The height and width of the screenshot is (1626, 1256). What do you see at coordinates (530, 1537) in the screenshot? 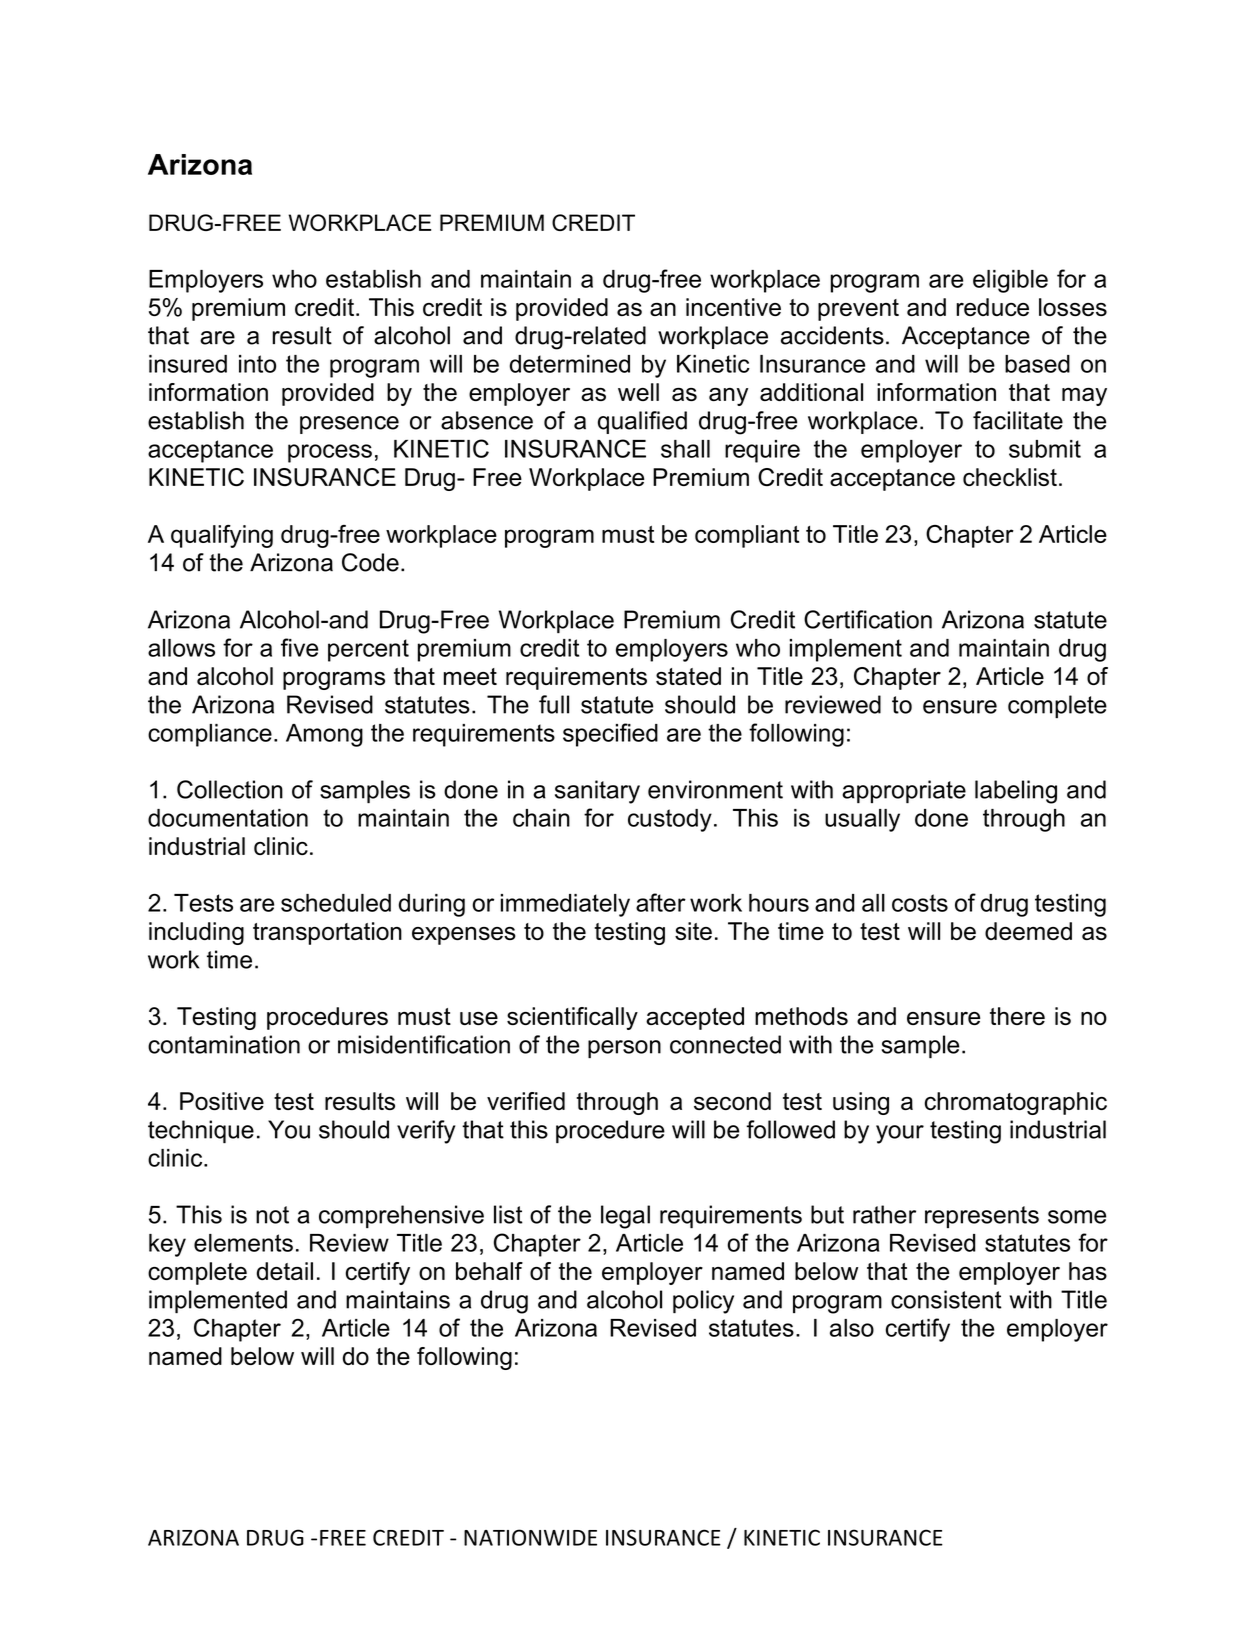
I see `NATIONWIDE` at bounding box center [530, 1537].
